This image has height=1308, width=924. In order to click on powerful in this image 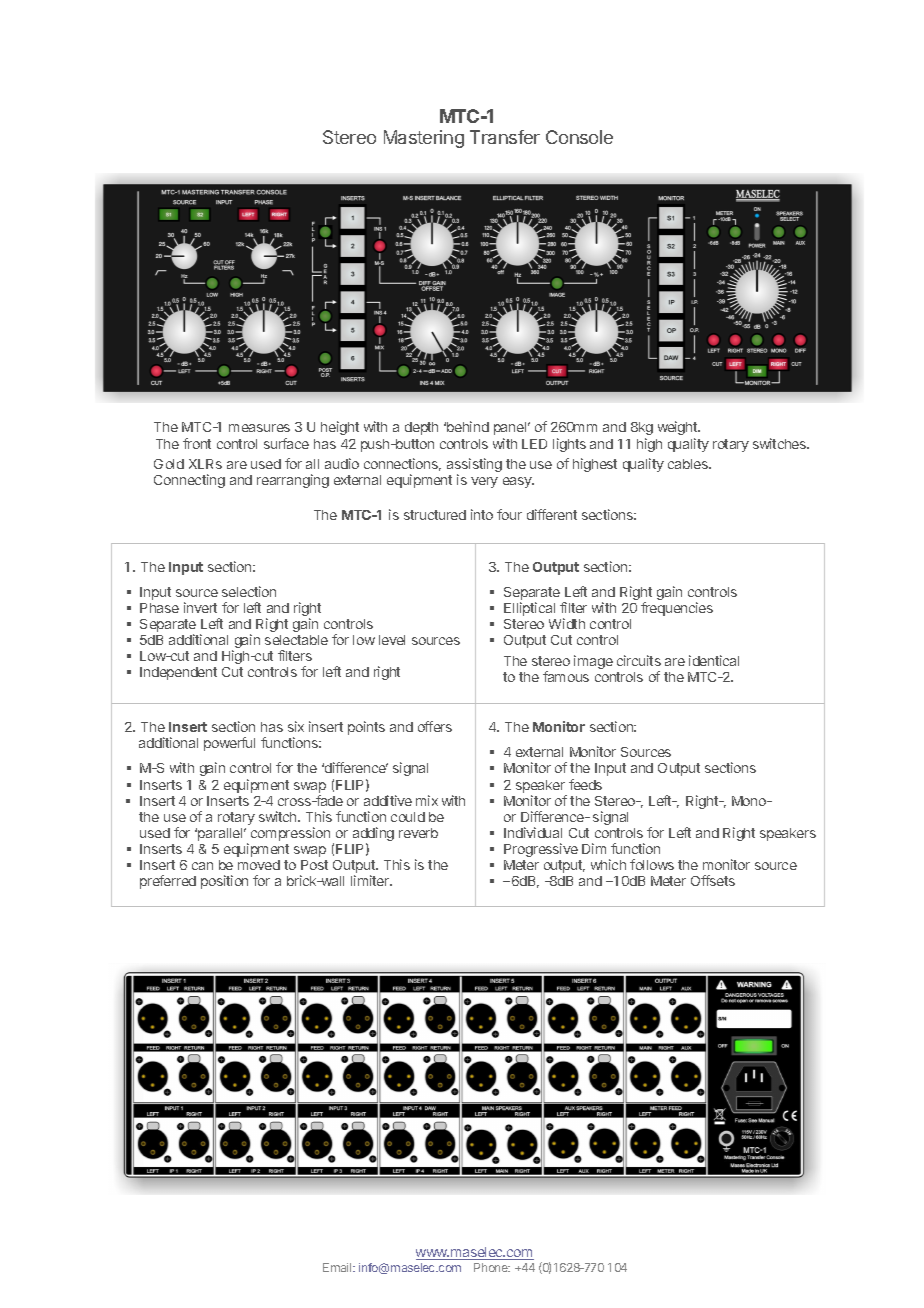, I will do `click(229, 744)`.
